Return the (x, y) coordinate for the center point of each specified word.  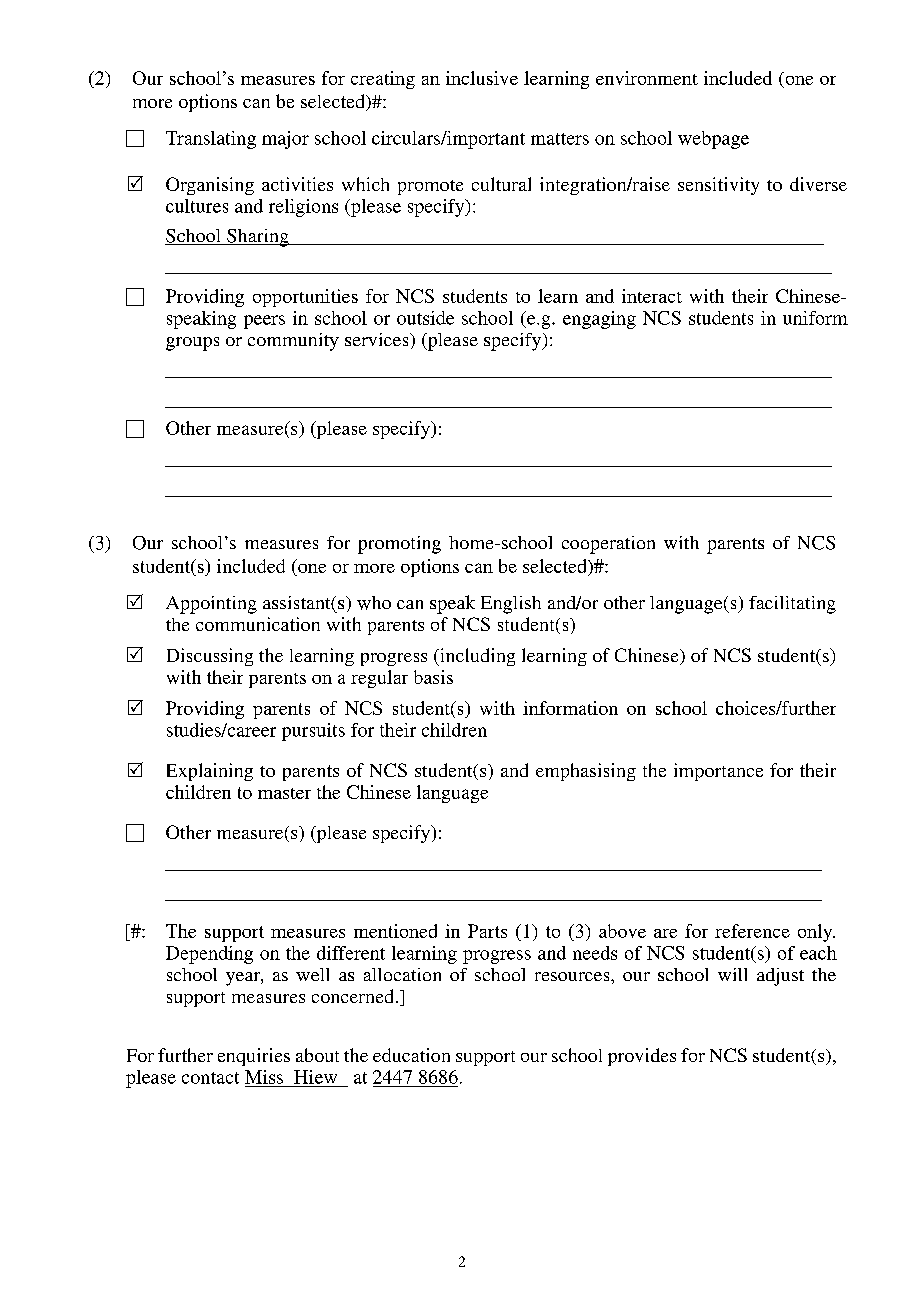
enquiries (254, 1057)
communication (258, 624)
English (511, 605)
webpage (713, 140)
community (293, 342)
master (284, 793)
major (285, 140)
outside (425, 318)
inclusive (482, 78)
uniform (815, 318)
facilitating (792, 605)
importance (718, 772)
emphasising (586, 772)
